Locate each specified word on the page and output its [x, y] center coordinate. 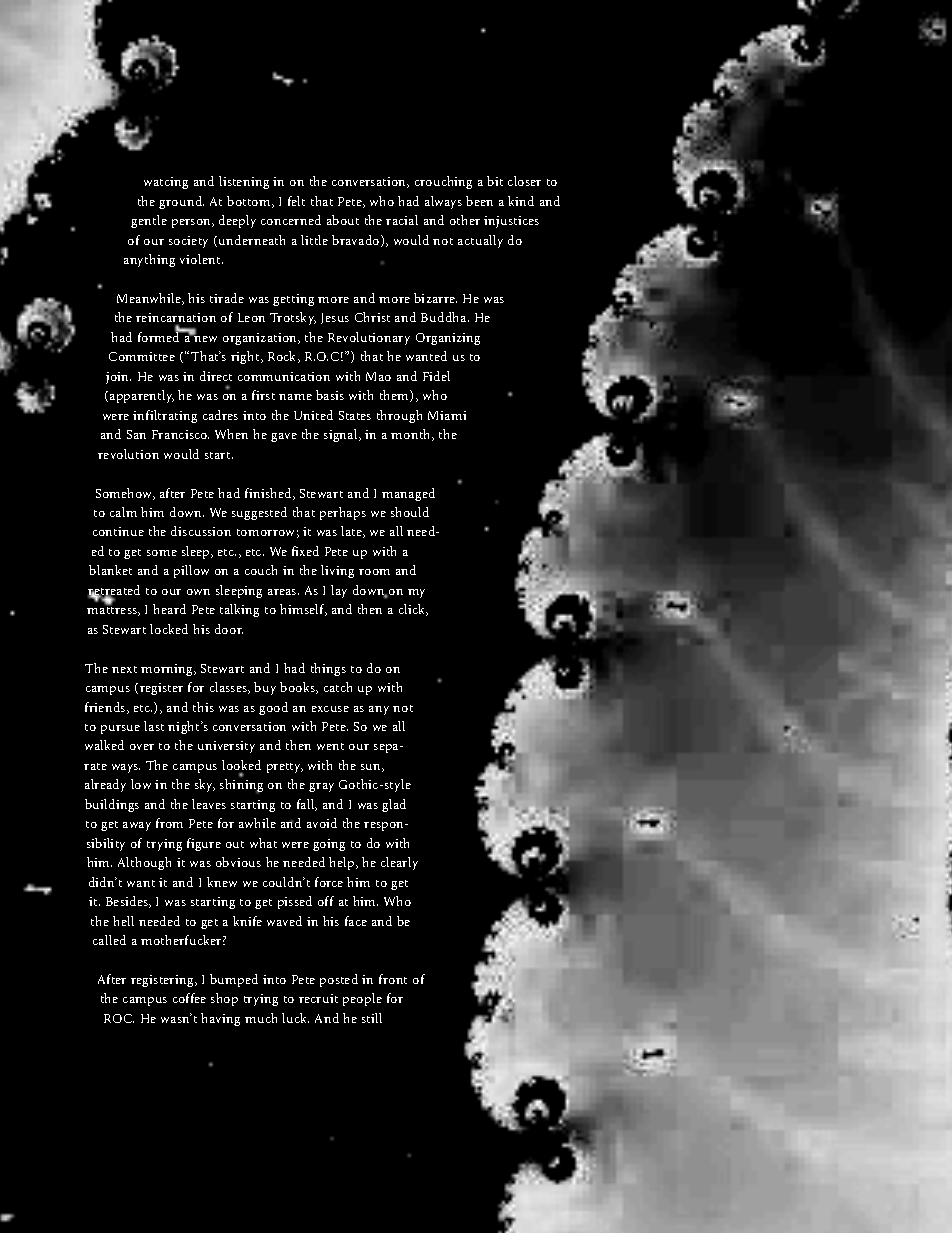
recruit [318, 998]
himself [303, 610]
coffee [189, 998]
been [479, 201]
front [393, 979]
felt [296, 201]
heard [169, 609]
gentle [149, 221]
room [374, 572]
